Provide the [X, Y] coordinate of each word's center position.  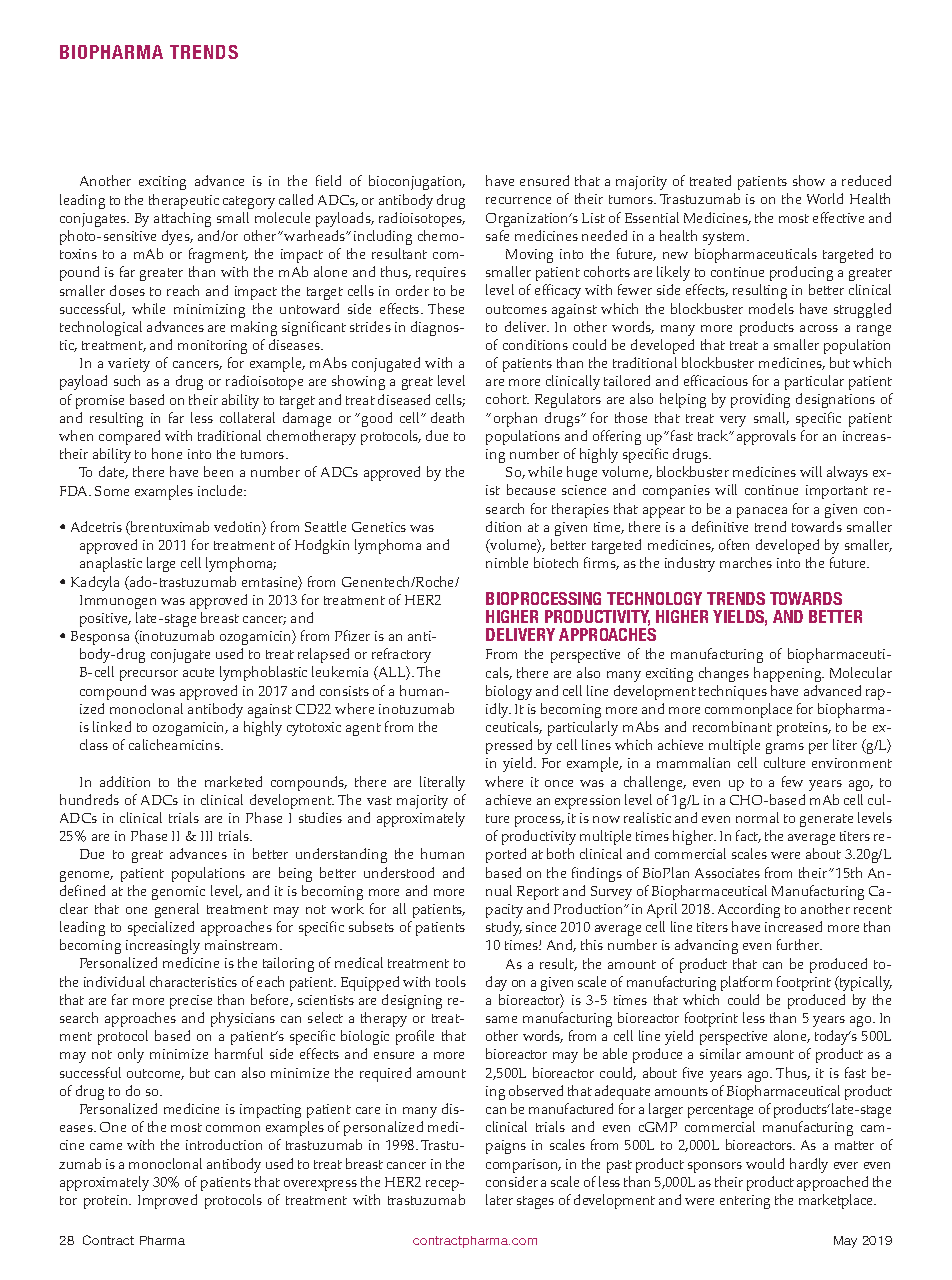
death [447, 417]
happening [789, 674]
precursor [149, 675]
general [177, 910]
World [825, 198]
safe [497, 235]
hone [167, 453]
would [765, 1163]
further [799, 944]
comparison [523, 1166]
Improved [167, 1201]
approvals [766, 437]
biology [509, 692]
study [504, 928]
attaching [182, 219]
